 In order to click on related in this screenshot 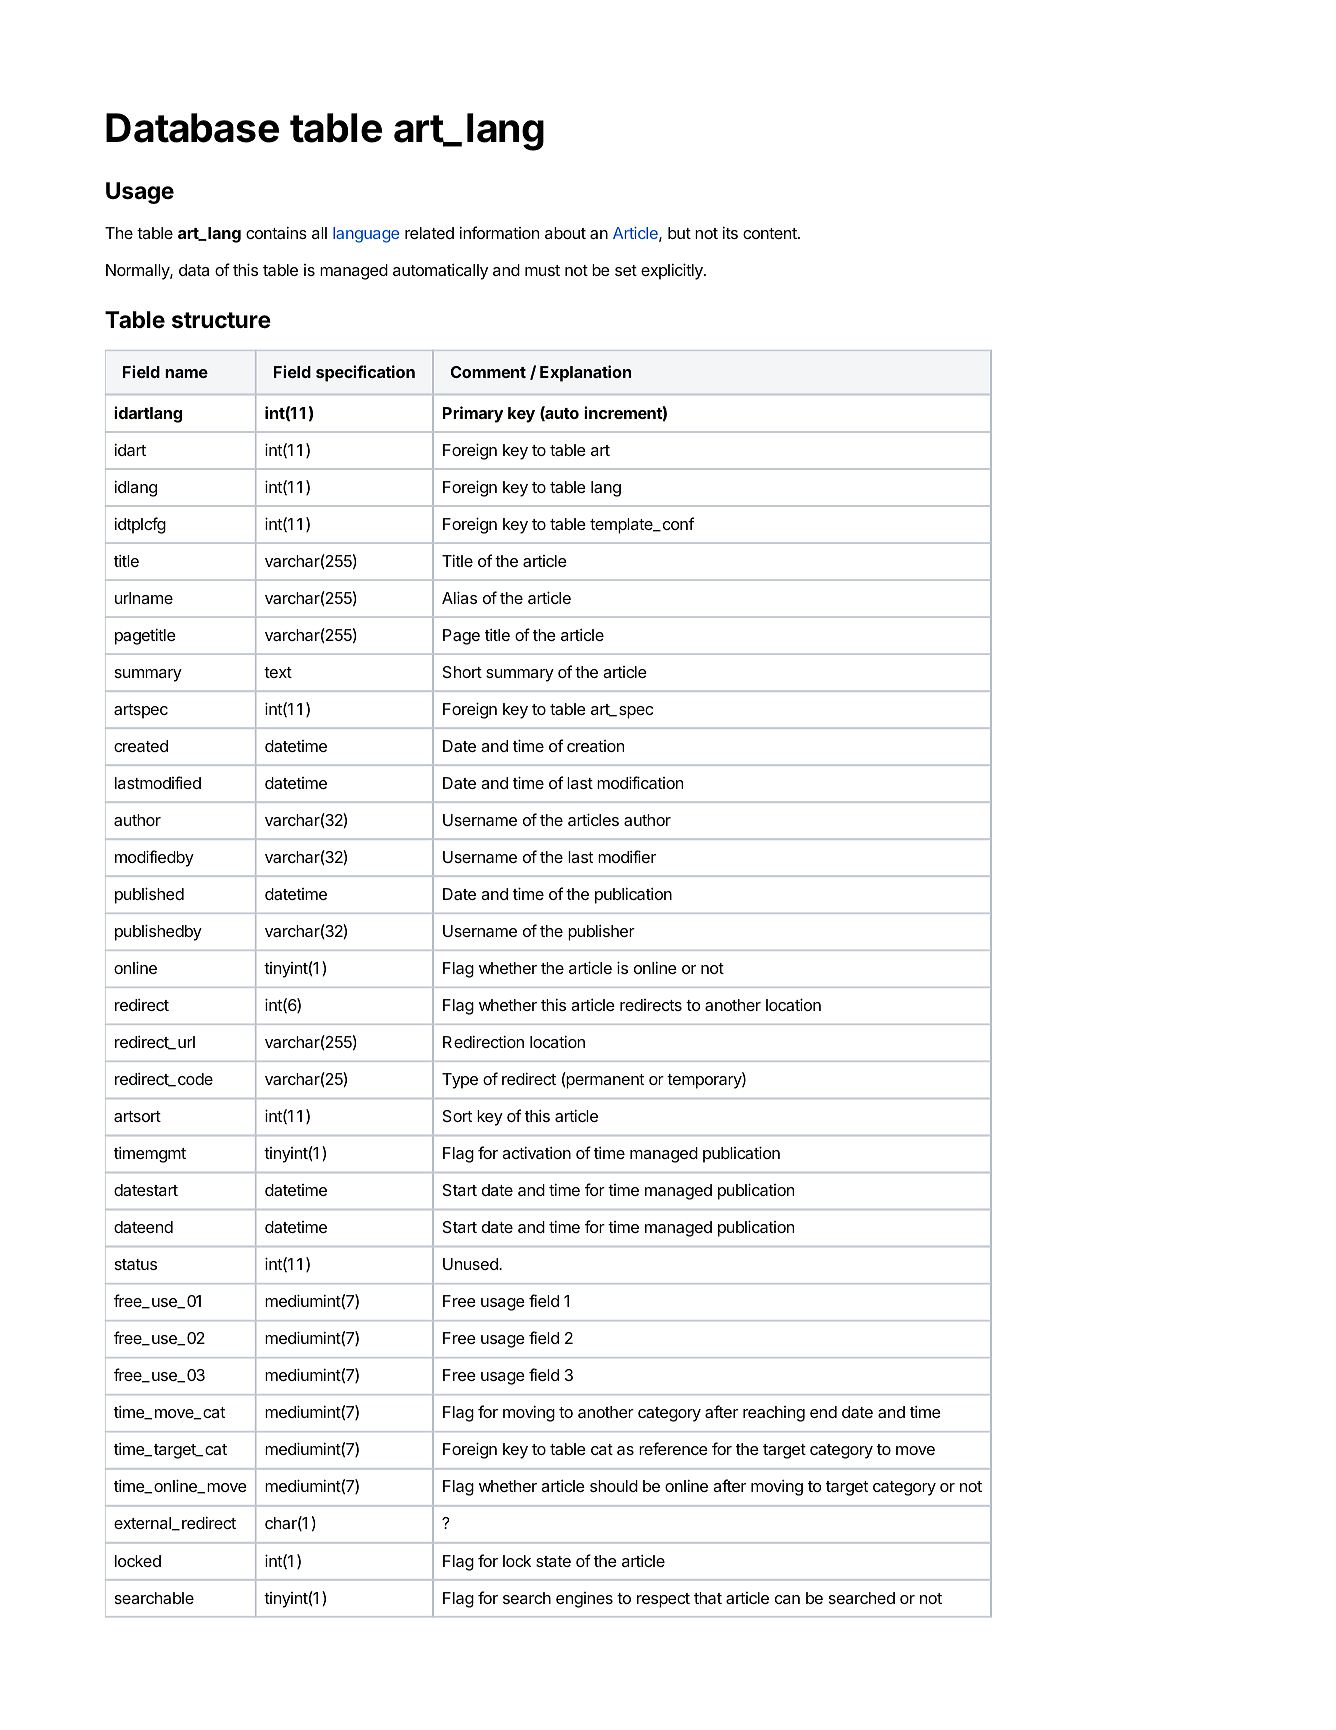, I will do `click(429, 233)`.
